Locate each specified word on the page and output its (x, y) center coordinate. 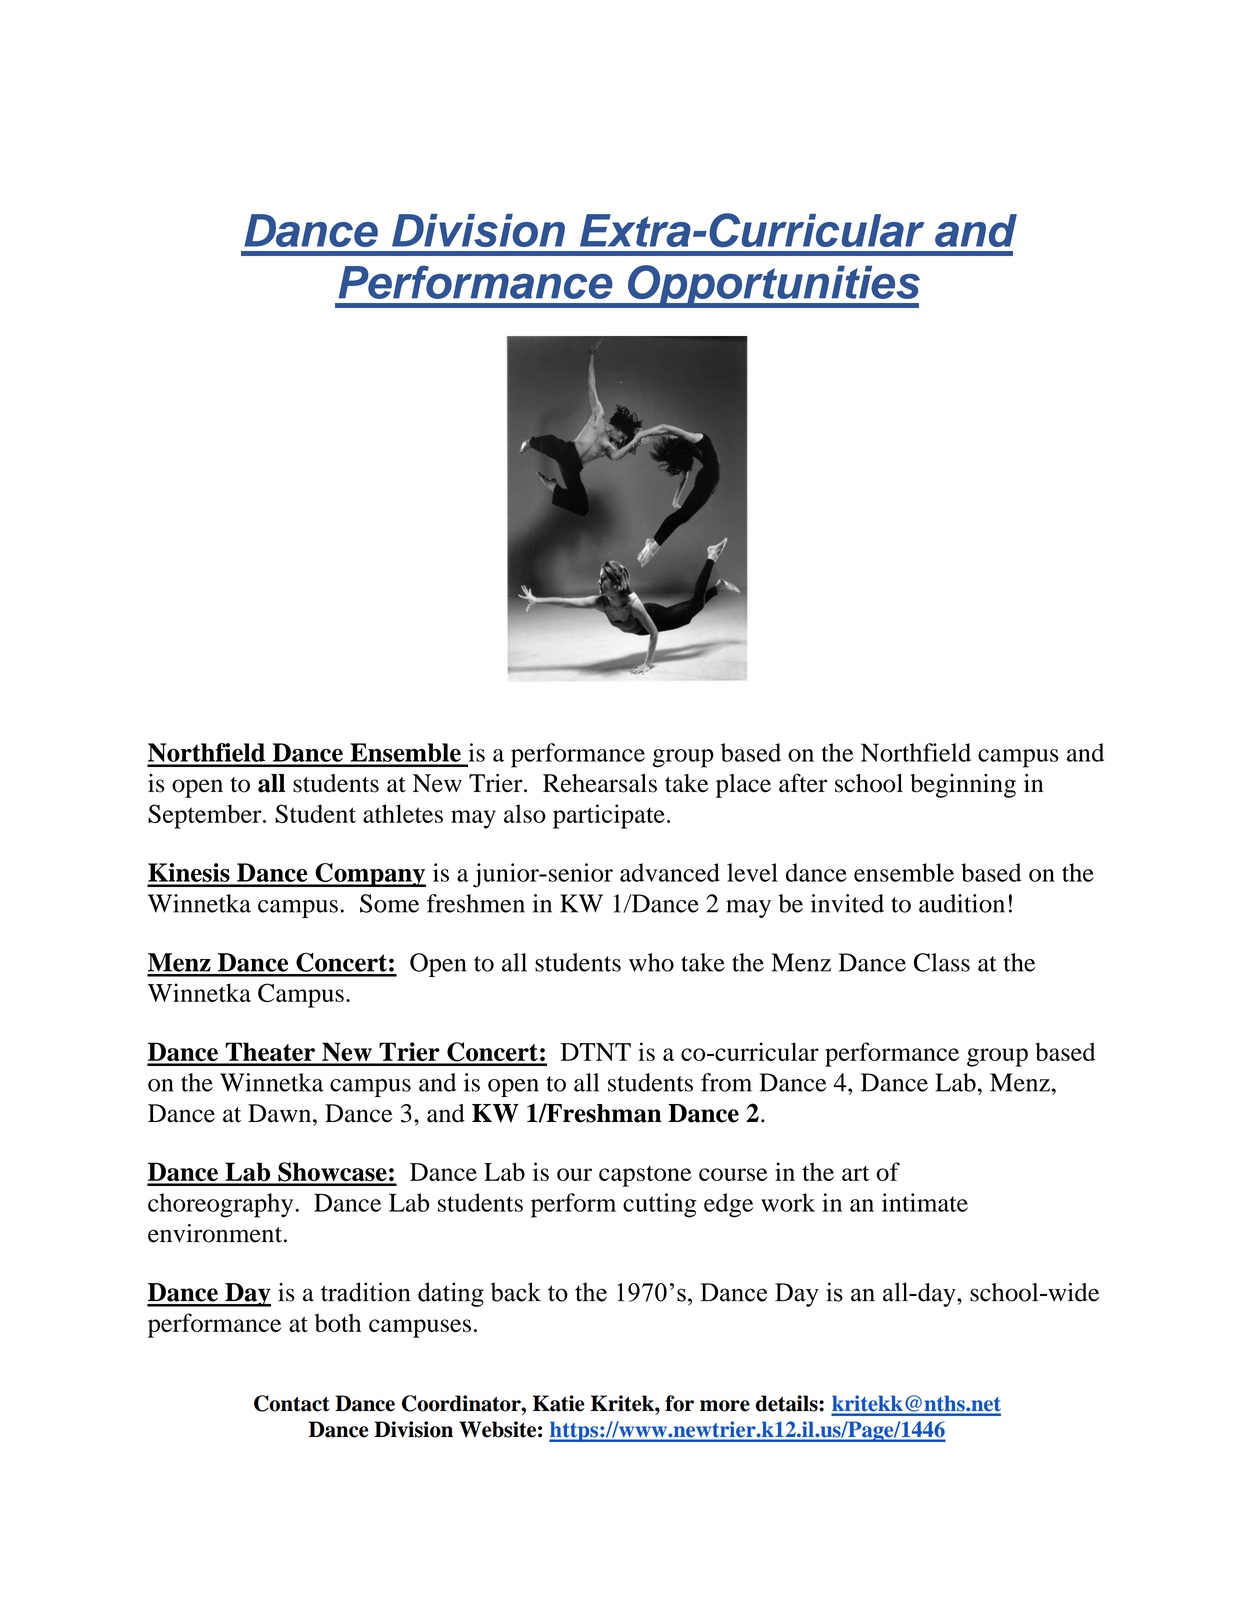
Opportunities (773, 286)
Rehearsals (600, 783)
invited (847, 903)
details (788, 1403)
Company (369, 875)
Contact (292, 1403)
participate (609, 816)
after (803, 783)
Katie (559, 1403)
